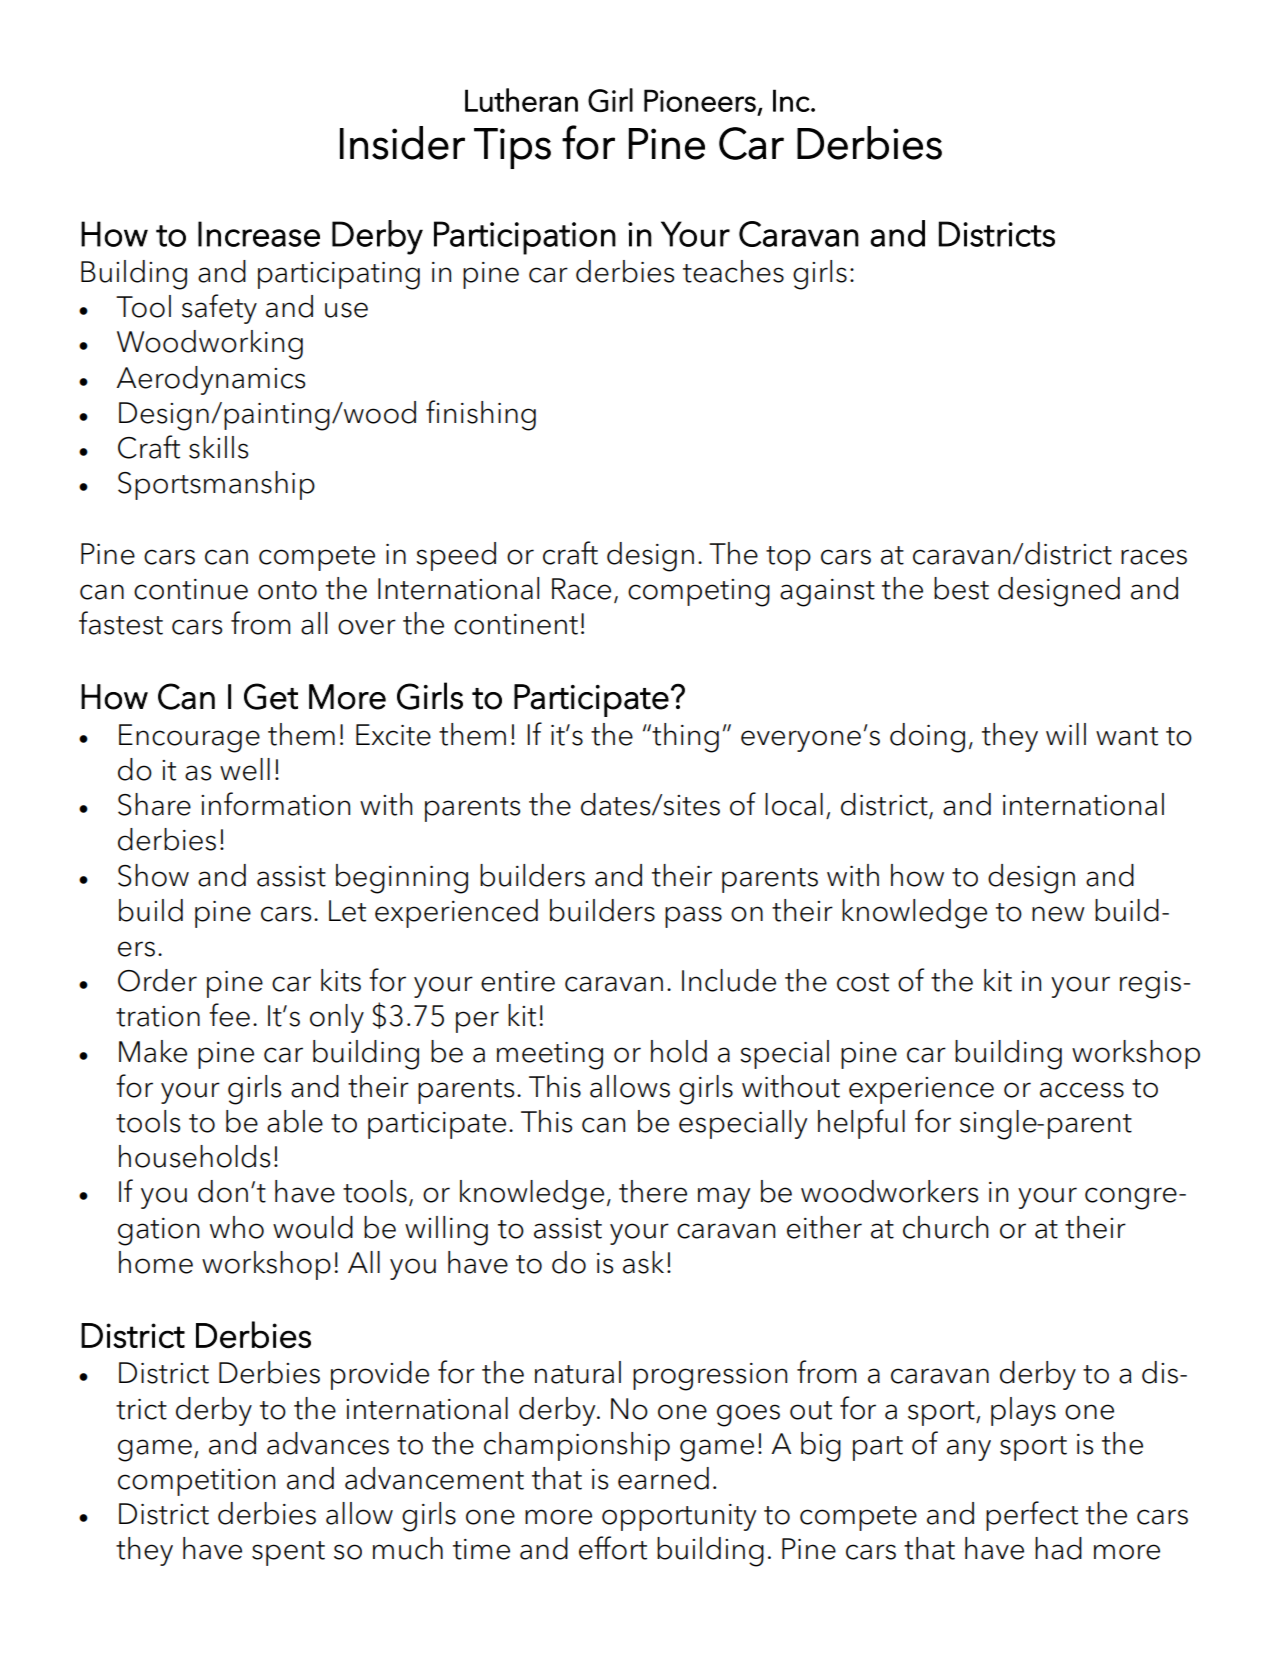 This screenshot has height=1659, width=1282. I want to click on effort, so click(613, 1548).
